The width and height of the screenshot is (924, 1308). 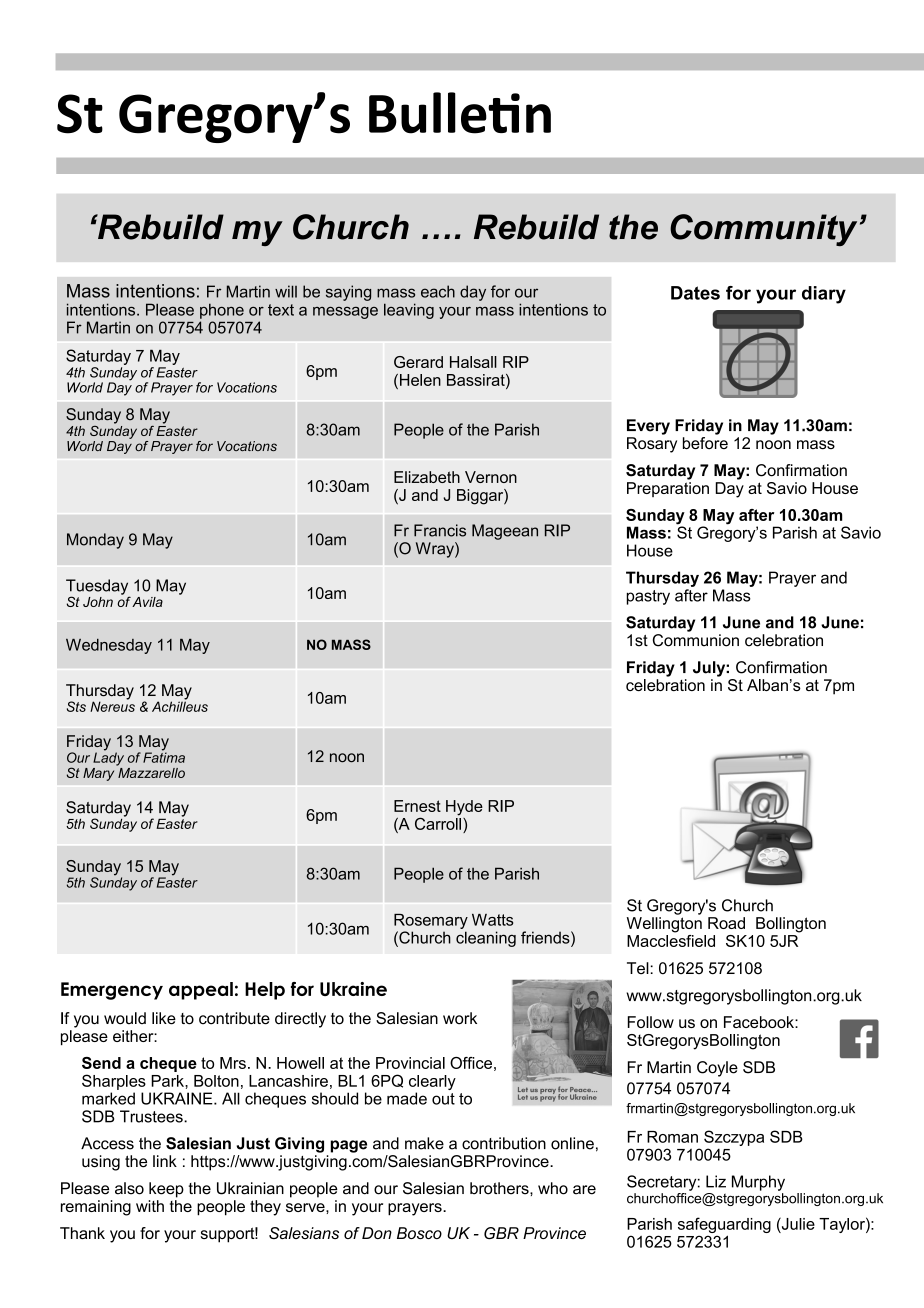 I want to click on brothers, so click(x=500, y=1188).
